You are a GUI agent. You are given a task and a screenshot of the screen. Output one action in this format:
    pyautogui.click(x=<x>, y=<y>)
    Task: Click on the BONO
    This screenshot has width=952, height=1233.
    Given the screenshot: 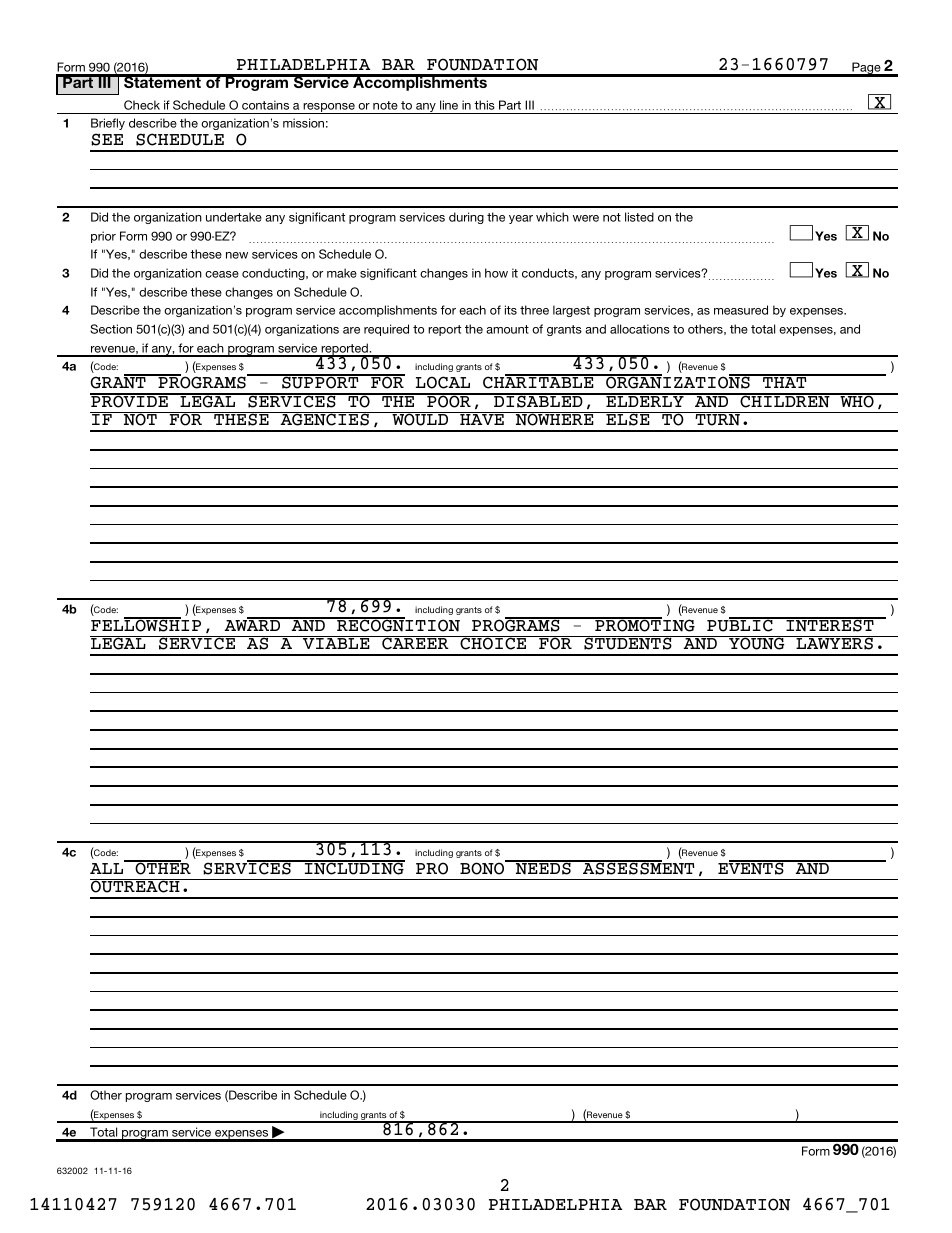 What is the action you would take?
    pyautogui.click(x=483, y=867)
